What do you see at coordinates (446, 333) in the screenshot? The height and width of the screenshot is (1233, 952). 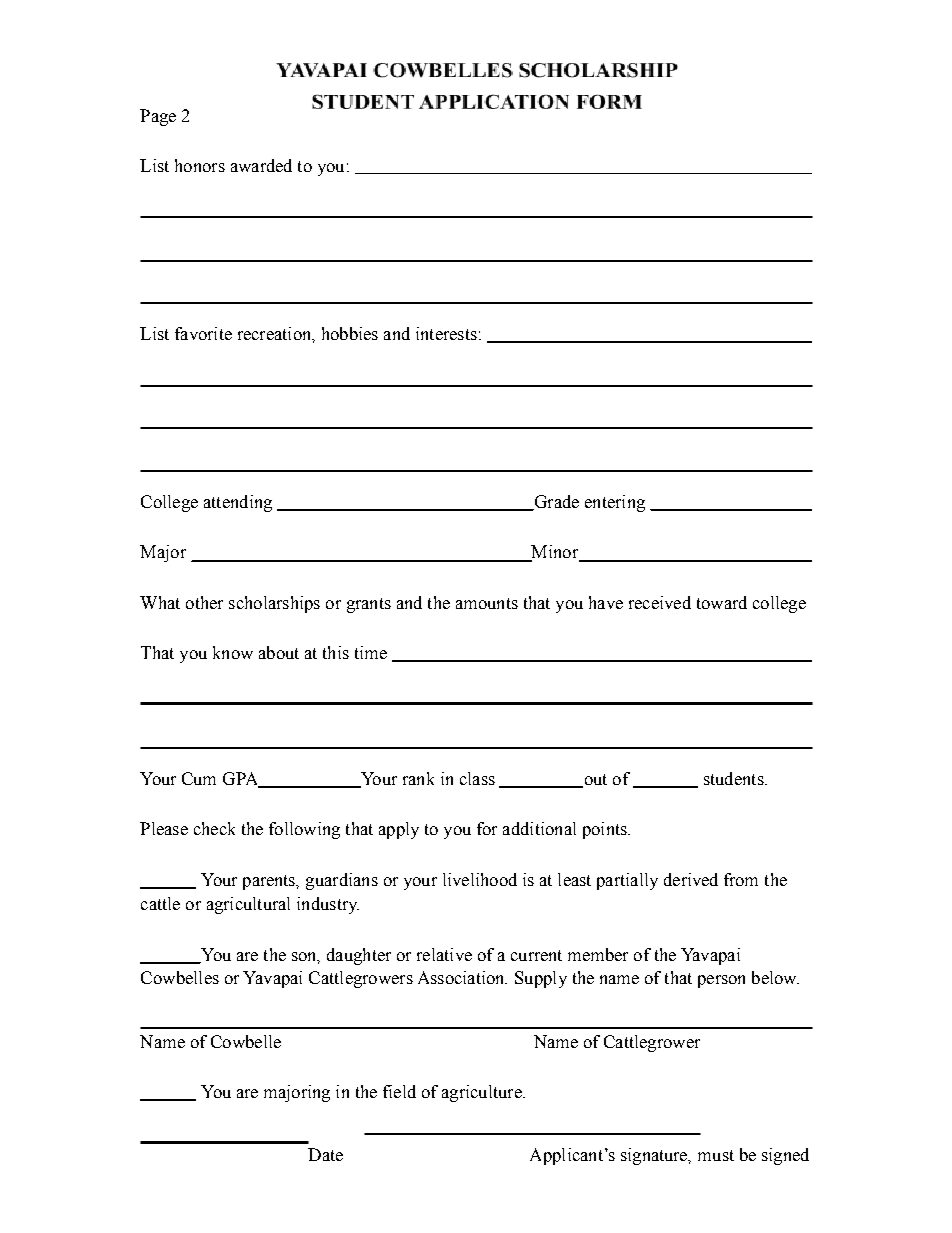 I see `interests` at bounding box center [446, 333].
